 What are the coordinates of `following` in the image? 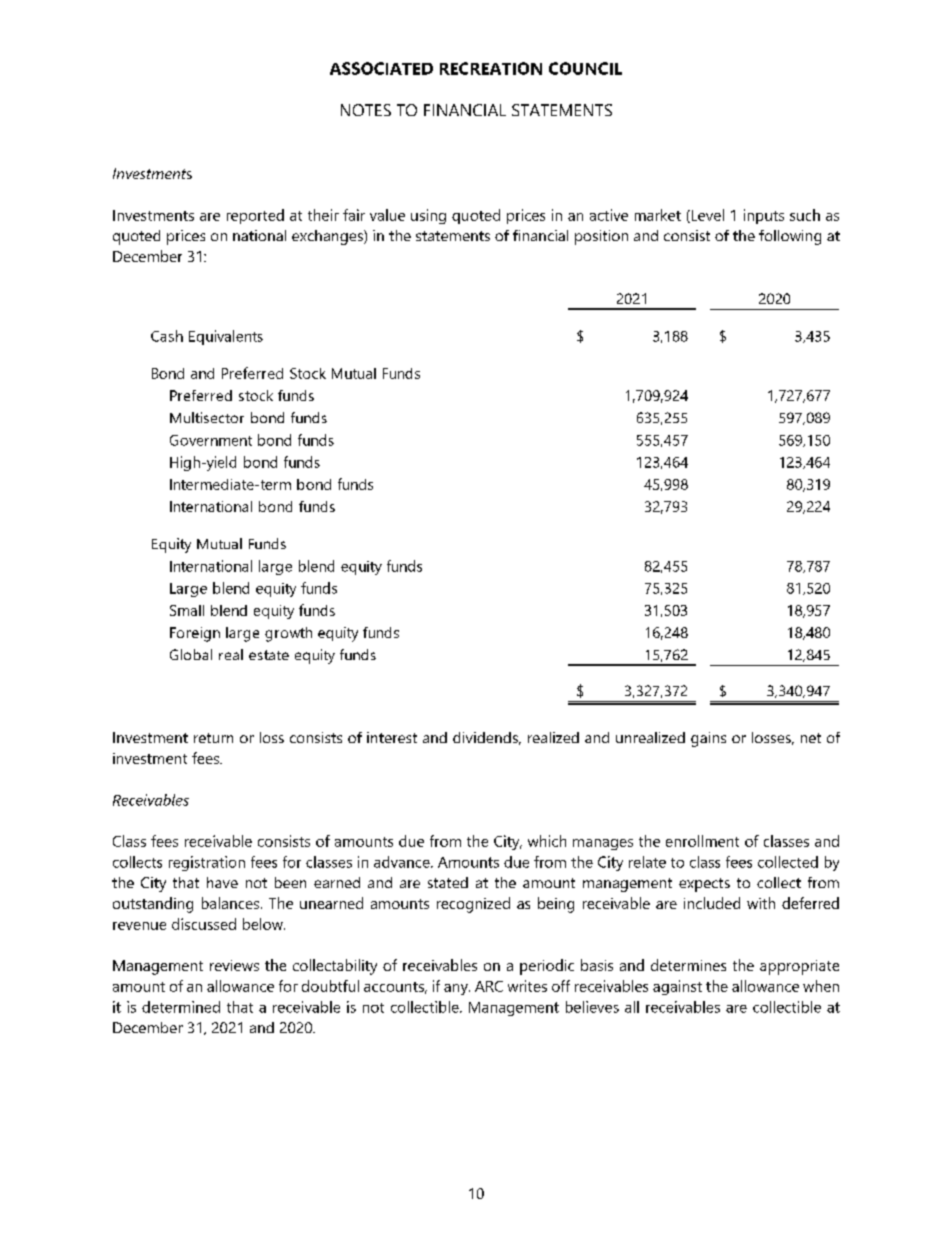 It's located at (790, 237).
